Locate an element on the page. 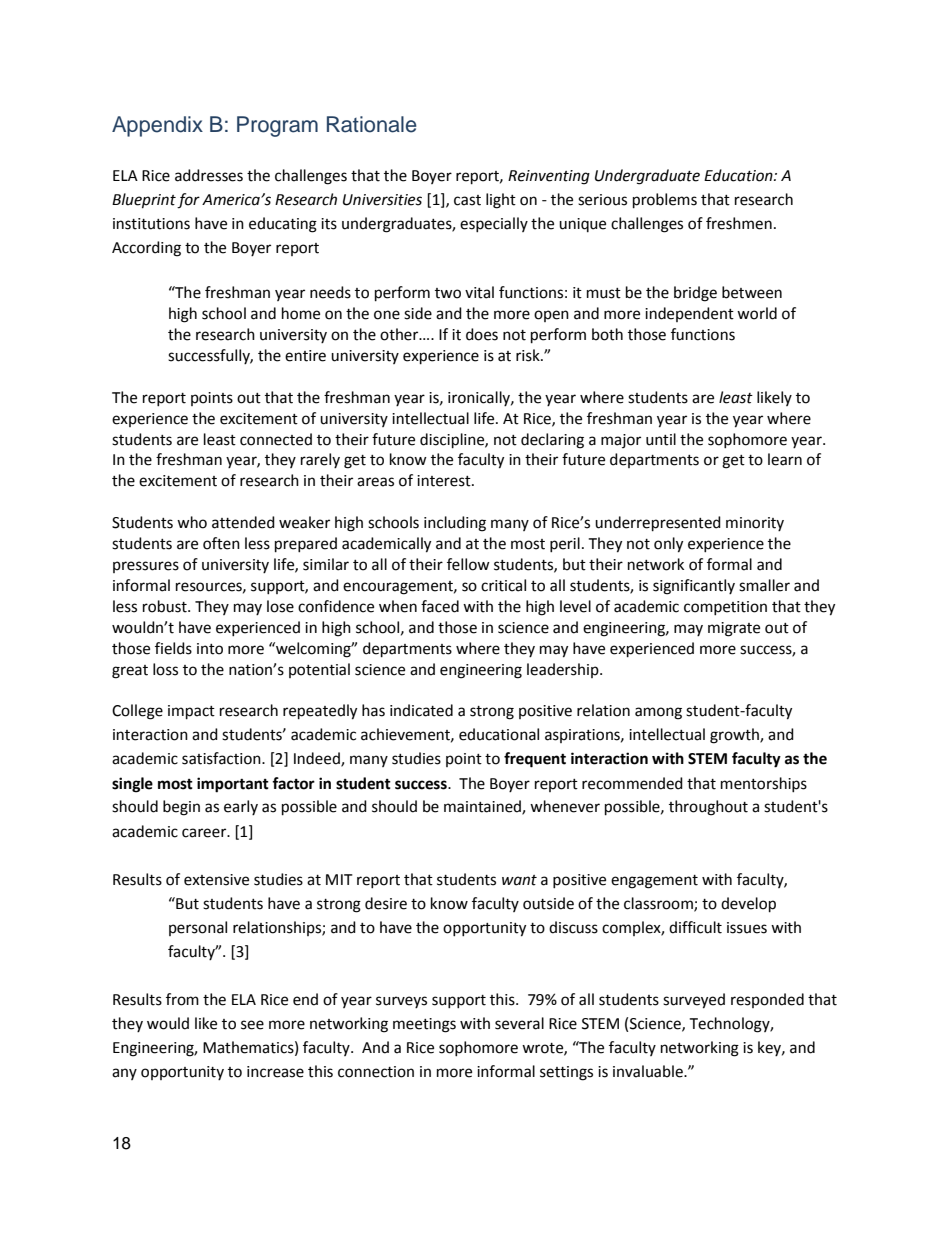  robust is located at coordinates (166, 606).
